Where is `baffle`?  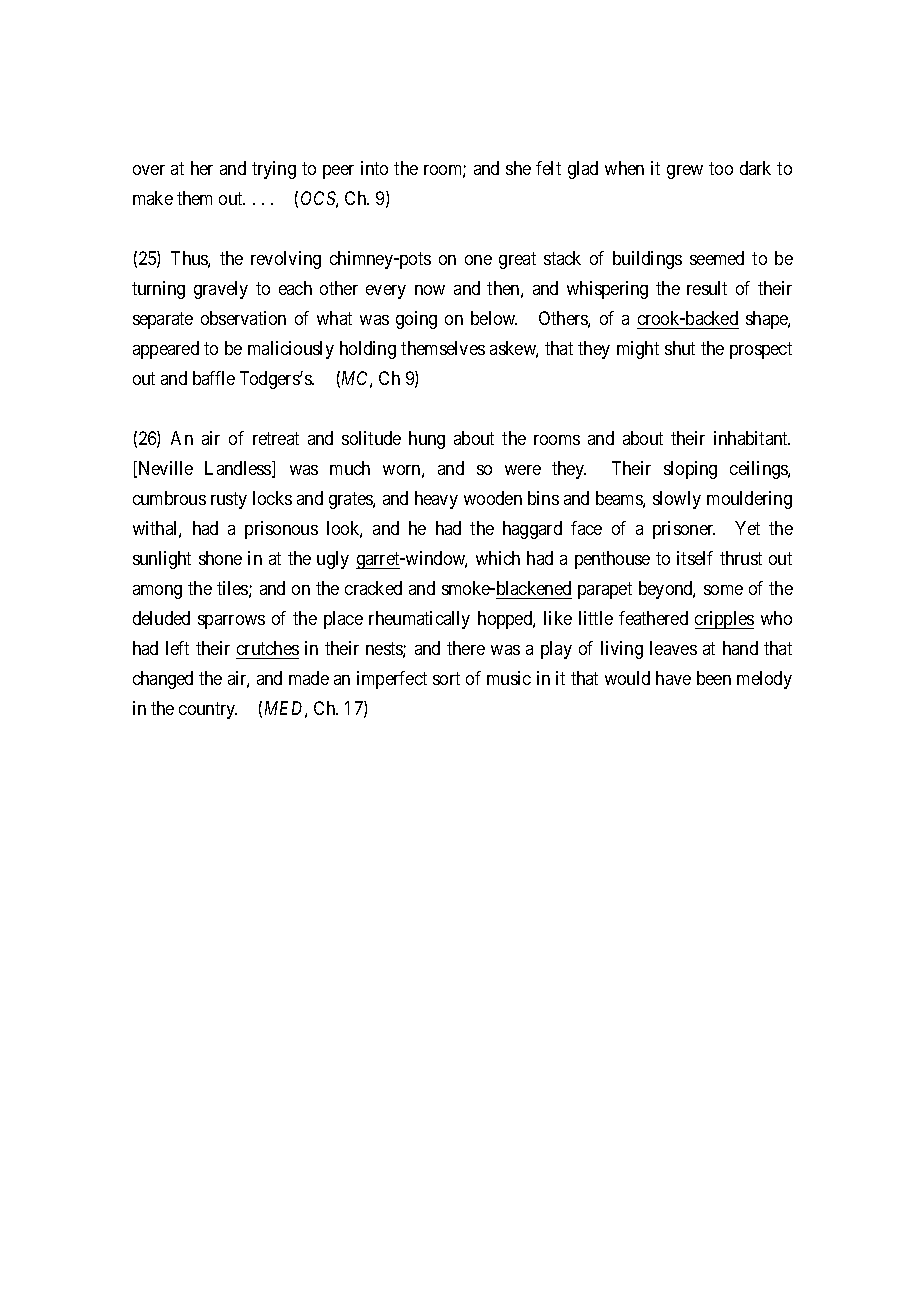 baffle is located at coordinates (214, 378).
